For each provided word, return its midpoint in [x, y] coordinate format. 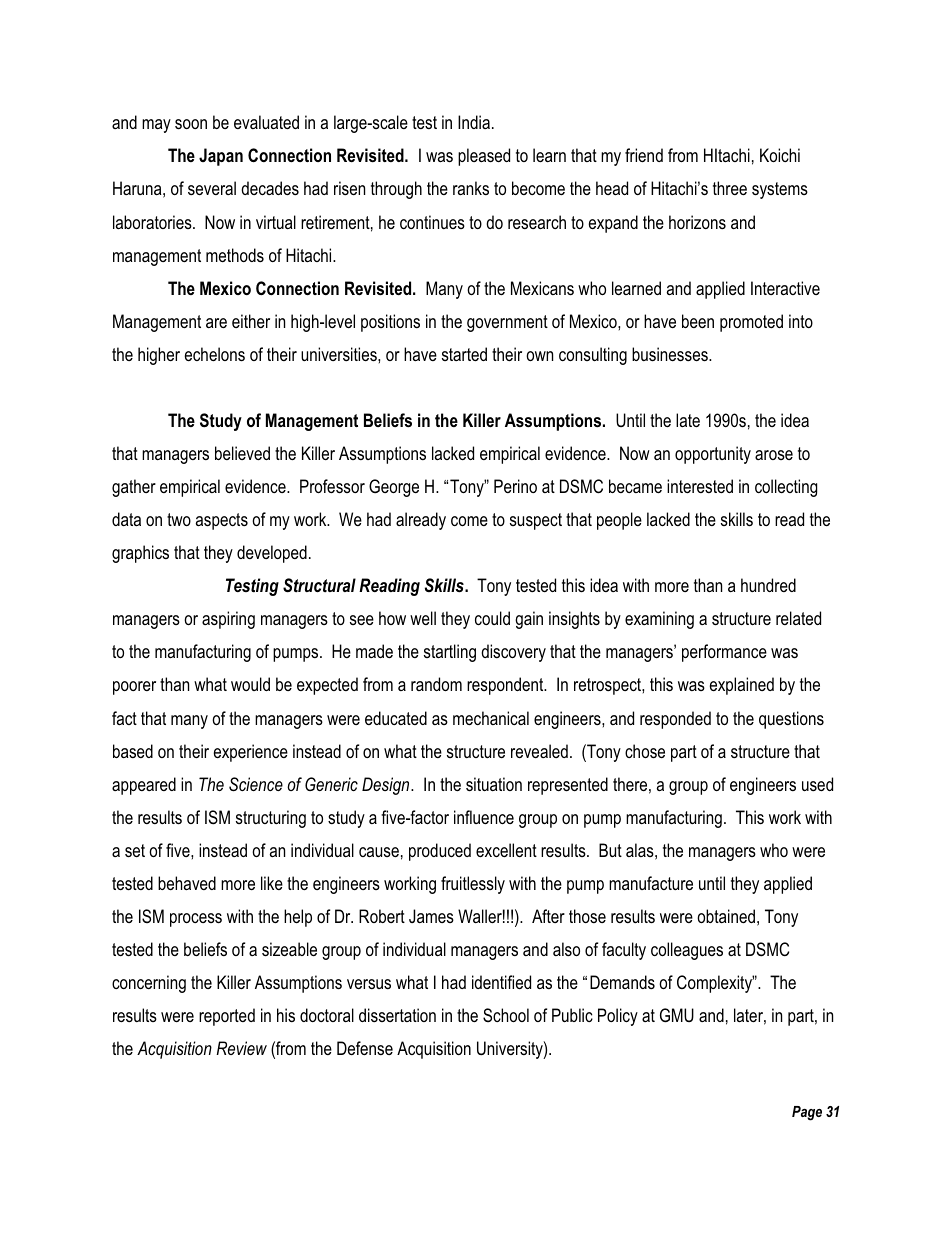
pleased [484, 157]
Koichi [780, 155]
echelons [214, 354]
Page [807, 1113]
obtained [726, 916]
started [464, 354]
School [506, 1015]
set [135, 851]
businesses [671, 354]
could [492, 618]
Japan [221, 157]
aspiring [228, 620]
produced [440, 852]
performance [724, 653]
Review [241, 1048]
